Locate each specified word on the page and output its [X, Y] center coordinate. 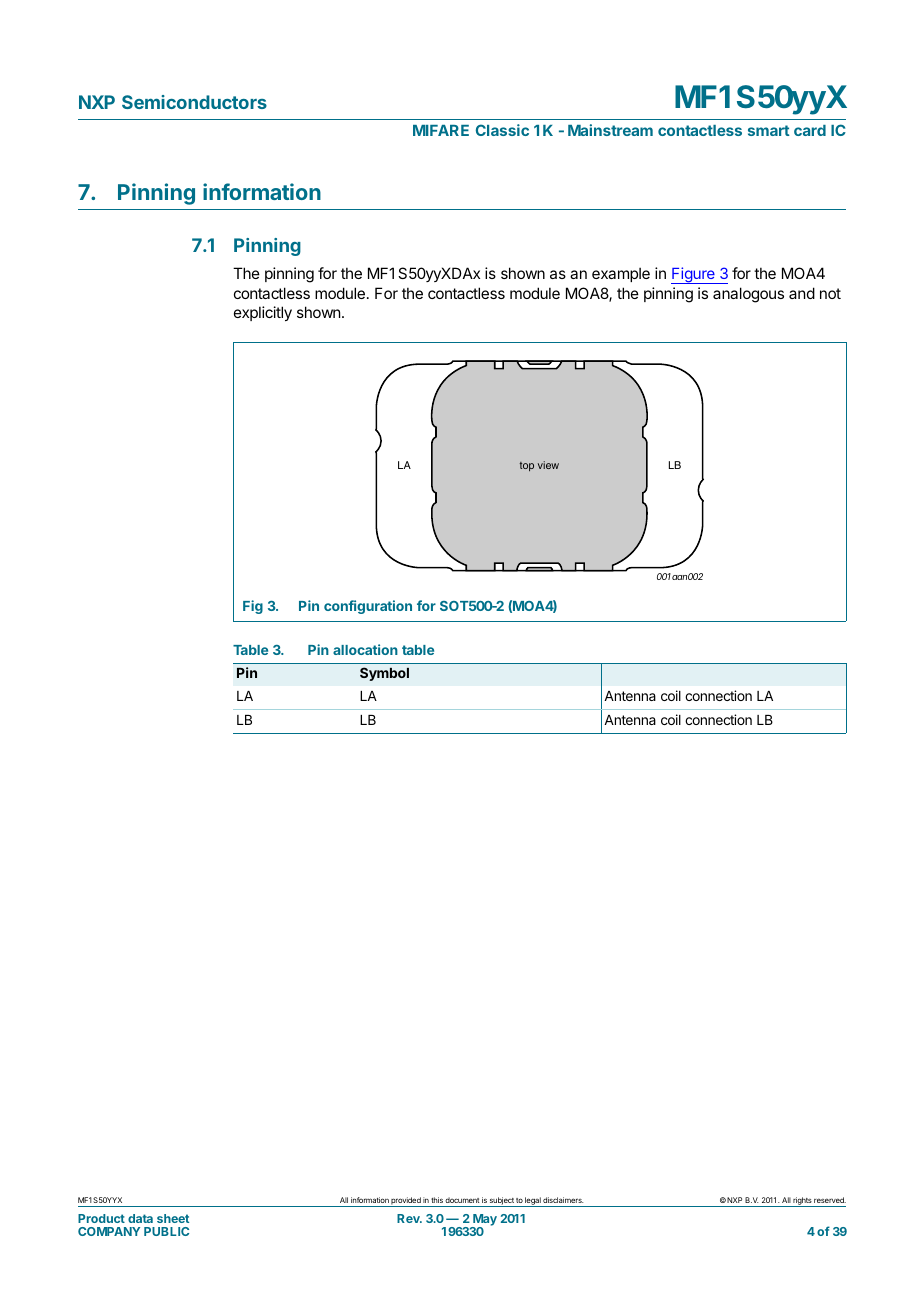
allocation [365, 649]
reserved [830, 1200]
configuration [368, 607]
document [462, 1200]
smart [769, 130]
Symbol [384, 674]
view [548, 465]
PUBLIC [166, 1231]
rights [802, 1202]
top [527, 466]
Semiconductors [194, 102]
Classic [502, 130]
